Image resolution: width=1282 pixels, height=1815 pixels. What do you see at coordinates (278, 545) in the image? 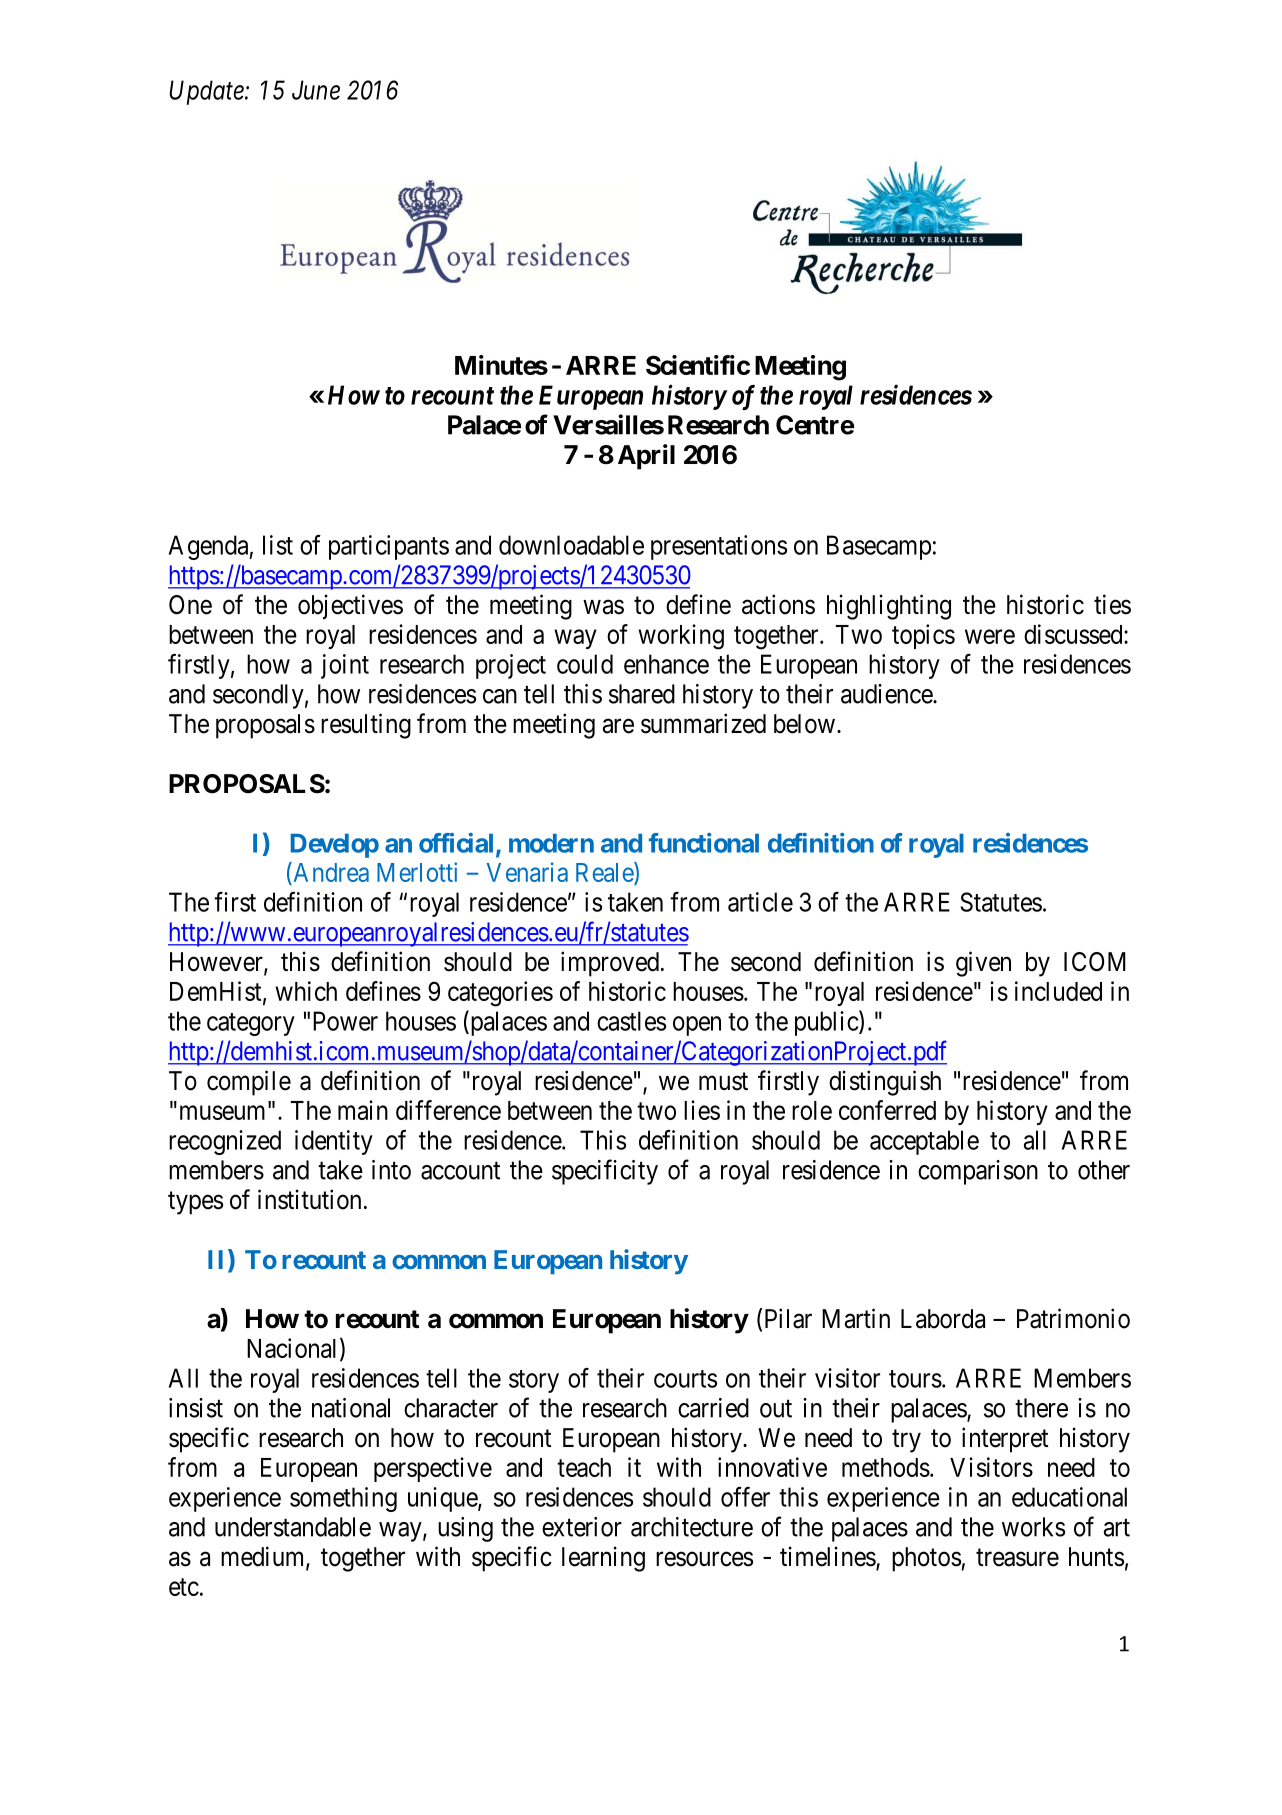
I see `list` at bounding box center [278, 545].
